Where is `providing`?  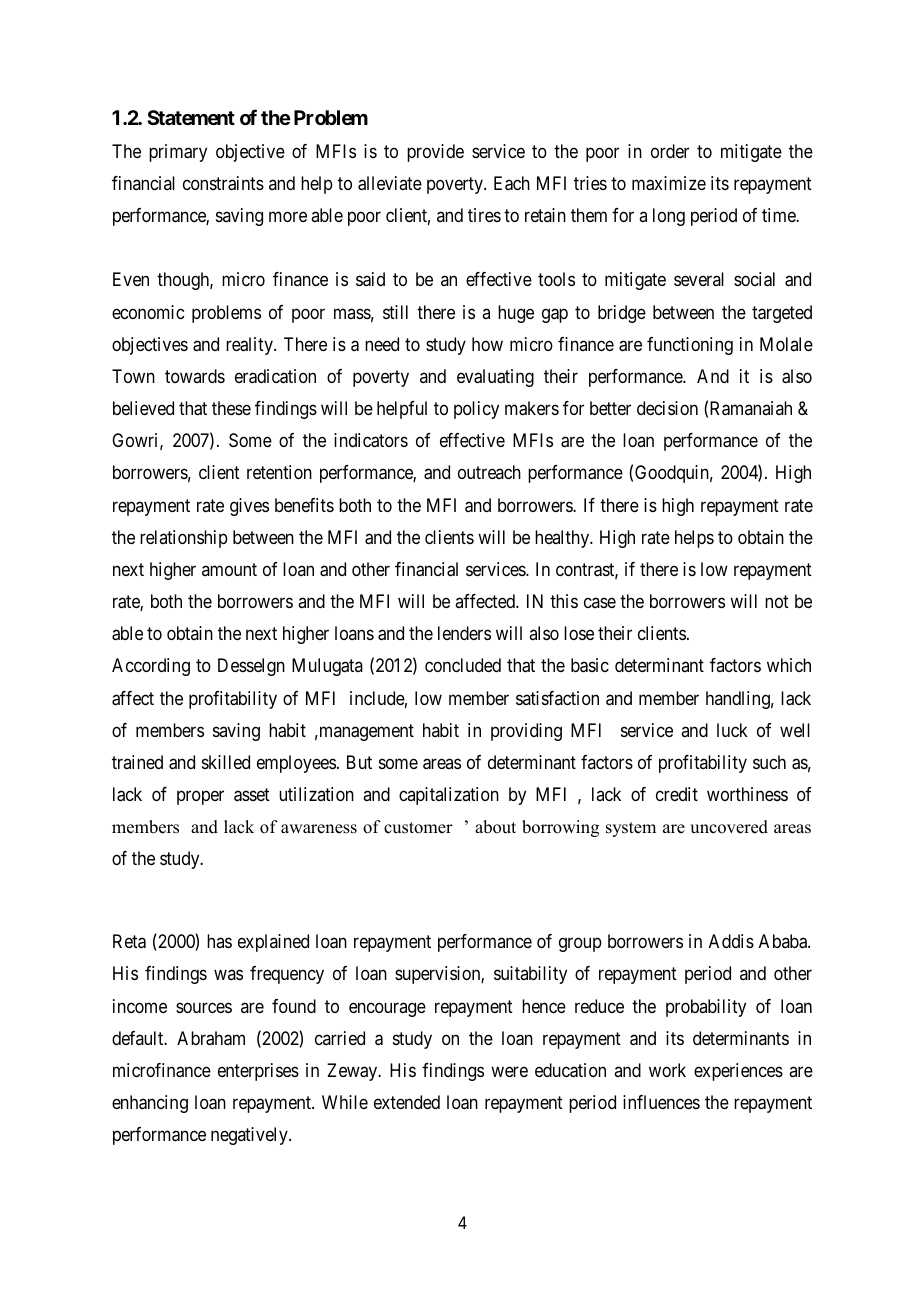
providing is located at coordinates (526, 732).
